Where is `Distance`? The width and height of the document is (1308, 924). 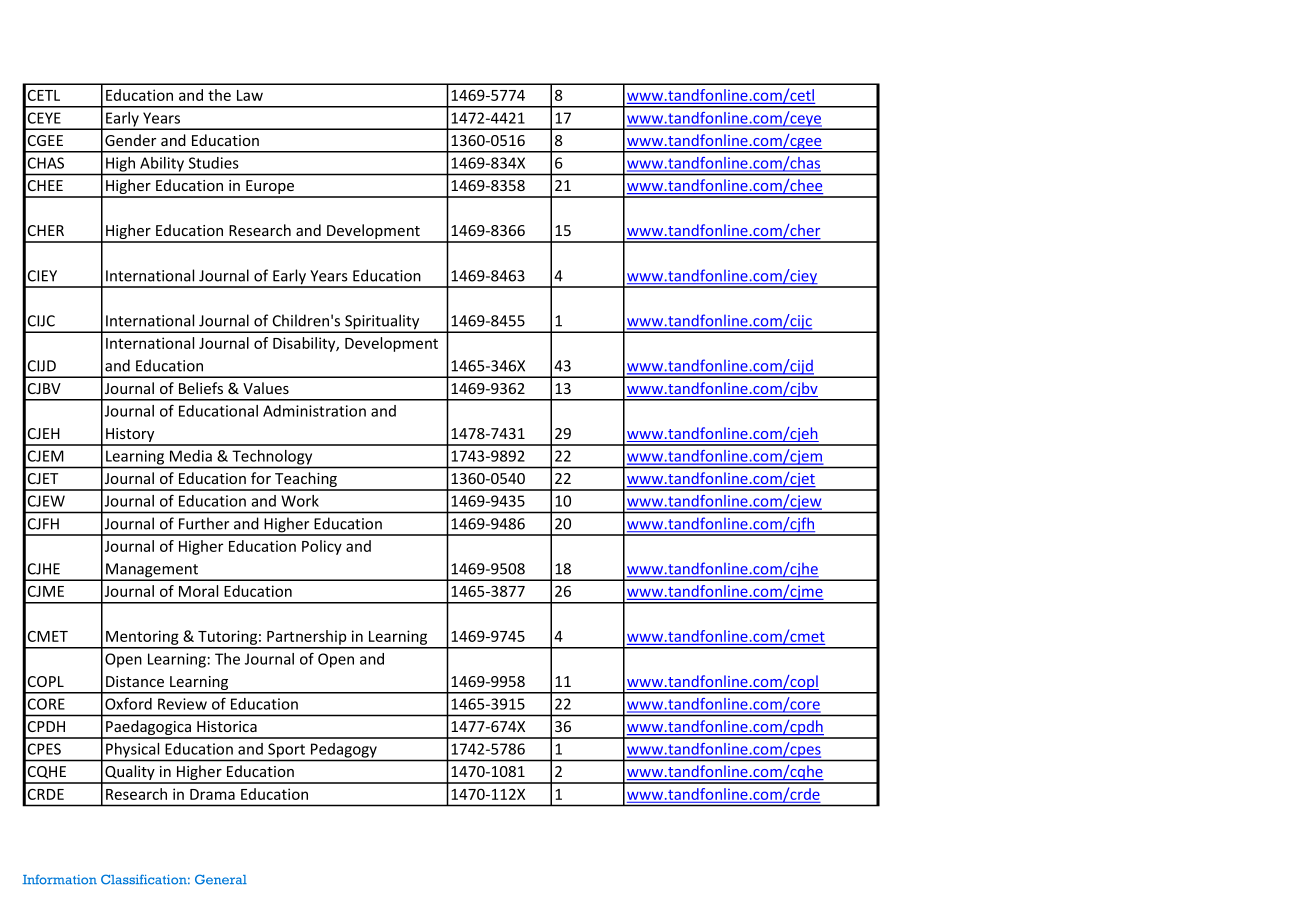 Distance is located at coordinates (135, 681).
